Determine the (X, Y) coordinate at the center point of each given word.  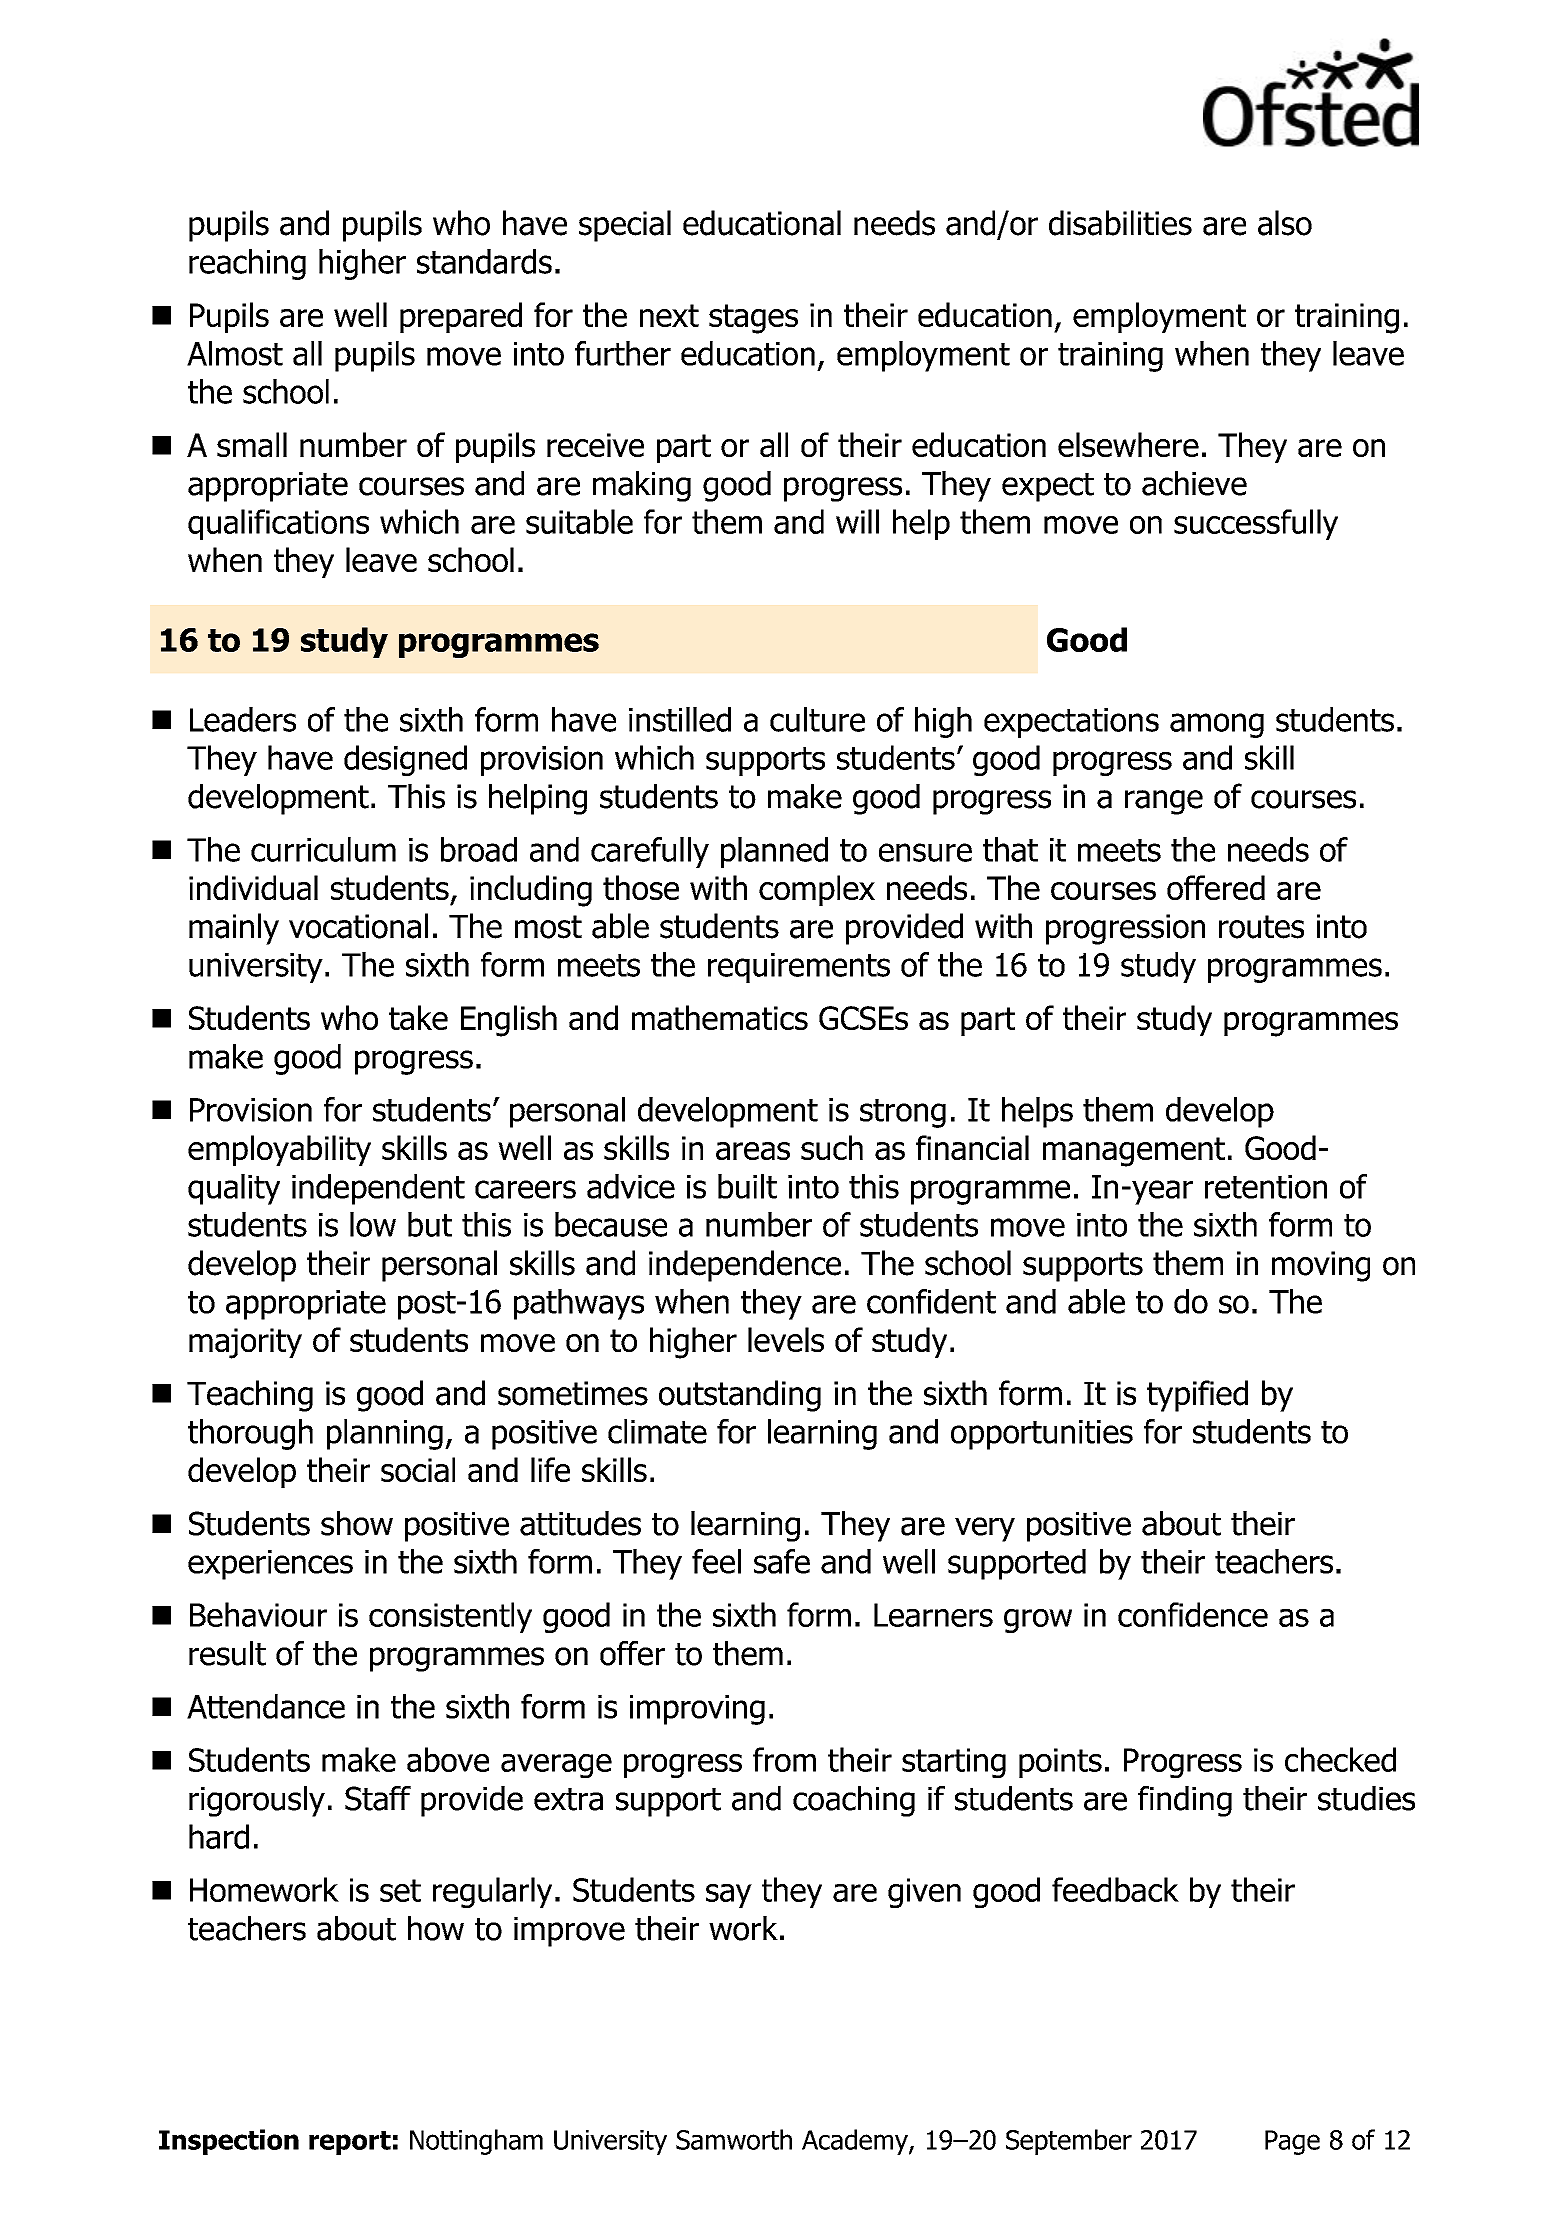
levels (786, 1339)
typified (1197, 1396)
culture (817, 719)
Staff (378, 1798)
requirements (799, 968)
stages (753, 319)
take (418, 1017)
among (1217, 725)
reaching (247, 264)
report (350, 2143)
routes (1261, 927)
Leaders (243, 719)
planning (385, 1434)
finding (1185, 1801)
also (1285, 223)
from (784, 1759)
